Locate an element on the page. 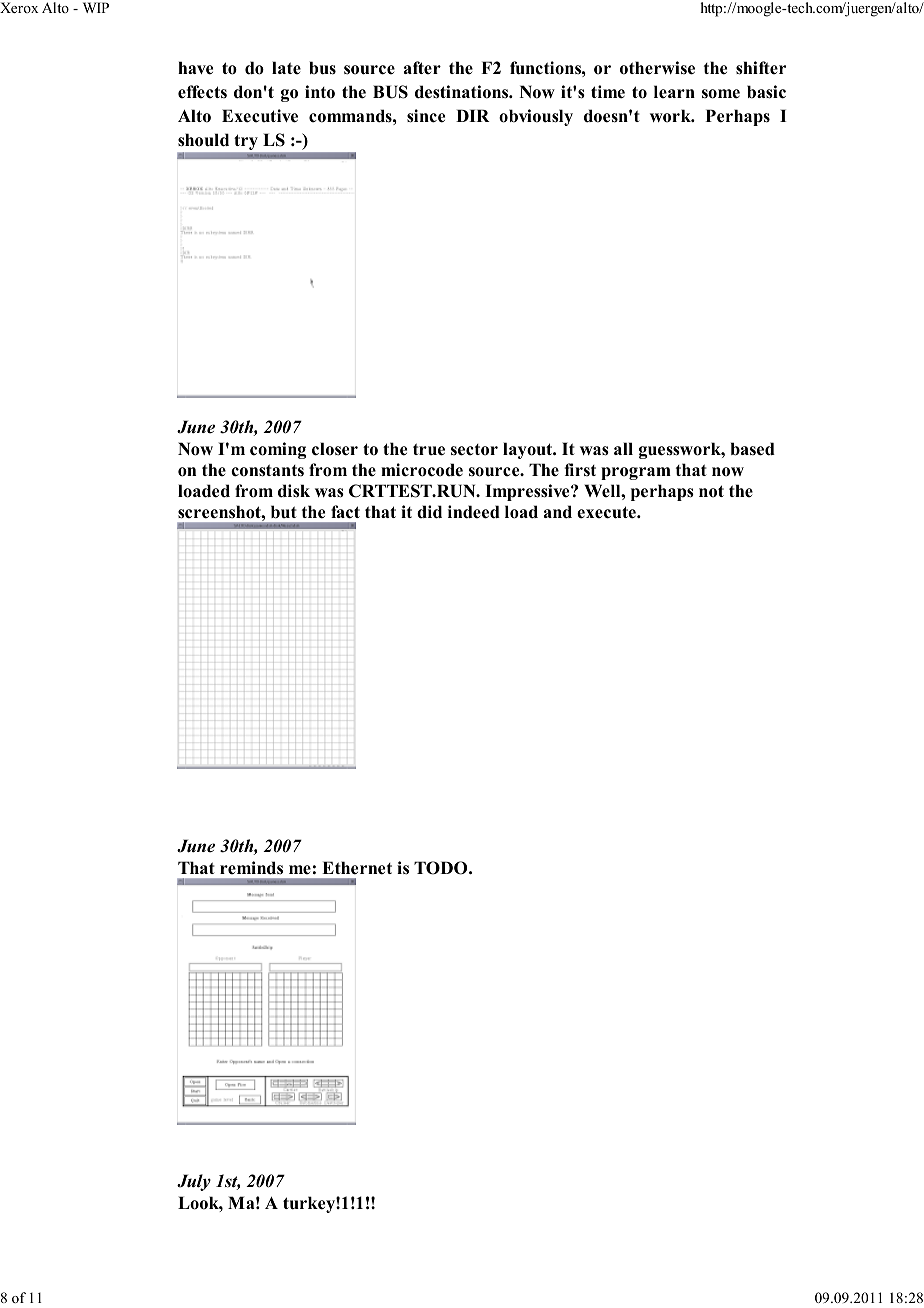 The height and width of the page is (1308, 924). reminds is located at coordinates (251, 868).
